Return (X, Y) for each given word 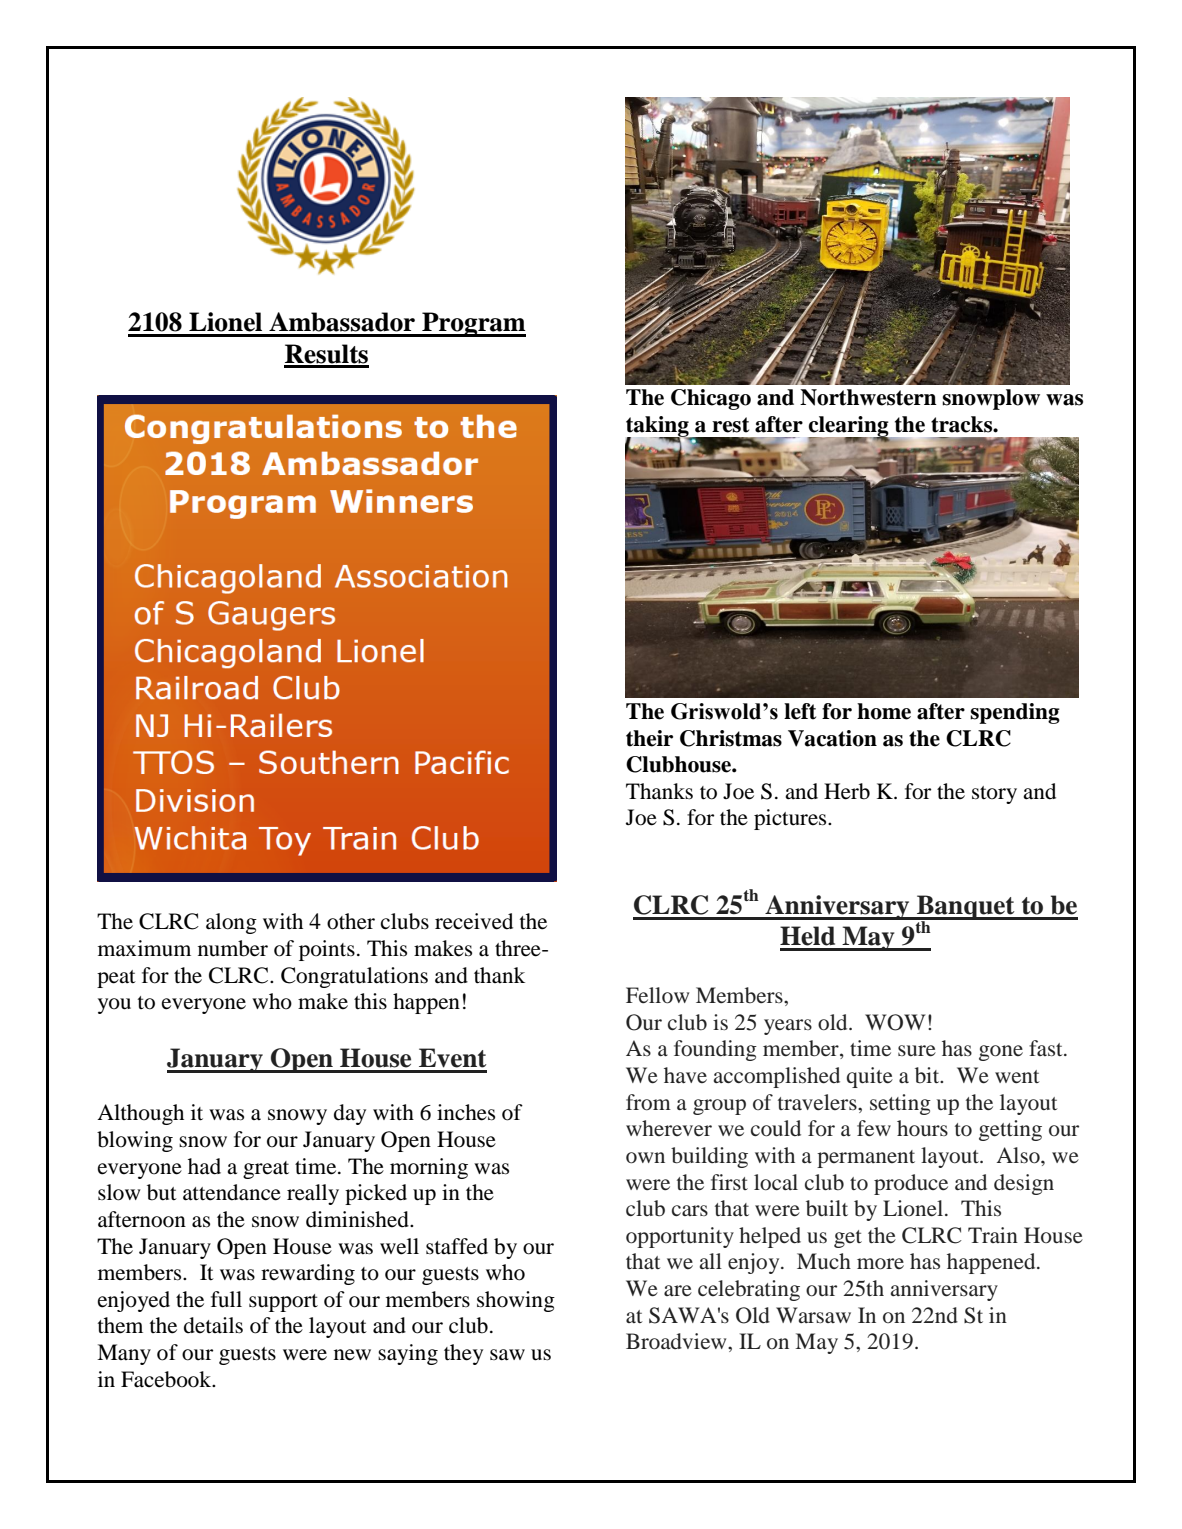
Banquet (966, 908)
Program (473, 324)
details (213, 1325)
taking (658, 427)
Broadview (677, 1341)
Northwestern (868, 397)
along (231, 923)
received (474, 921)
